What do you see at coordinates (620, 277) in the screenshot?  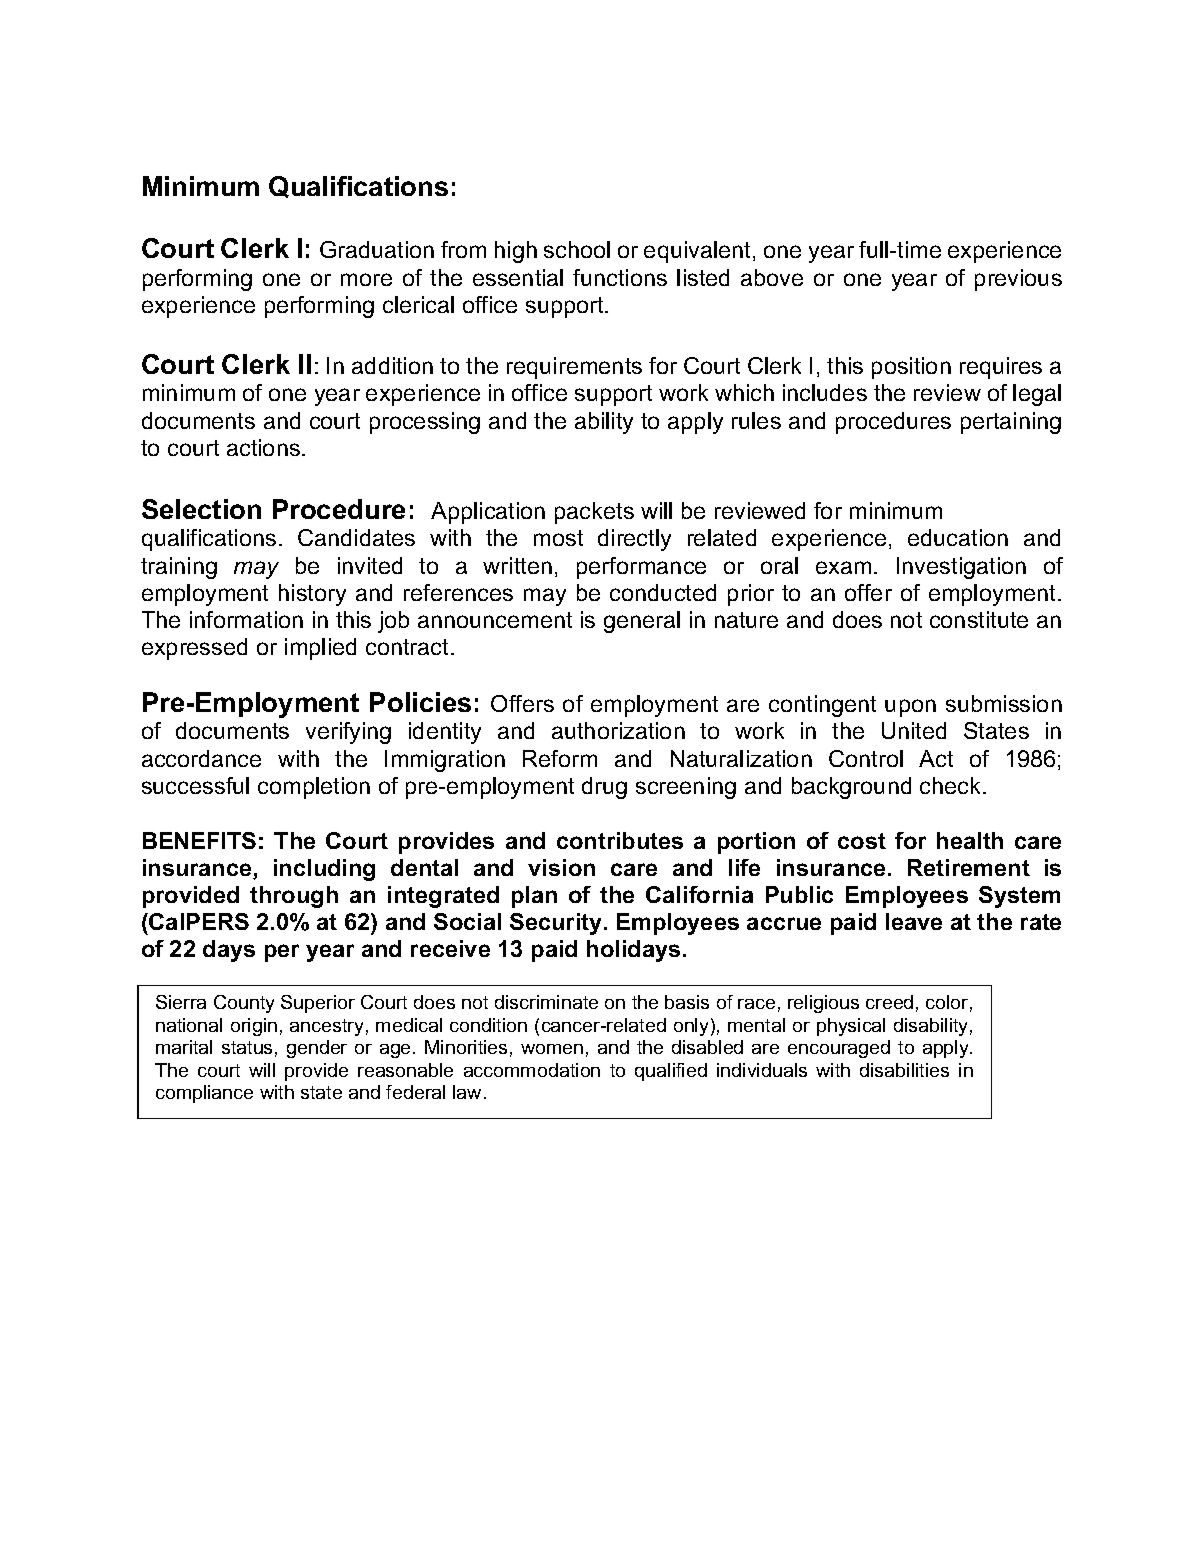 I see `functions` at bounding box center [620, 277].
